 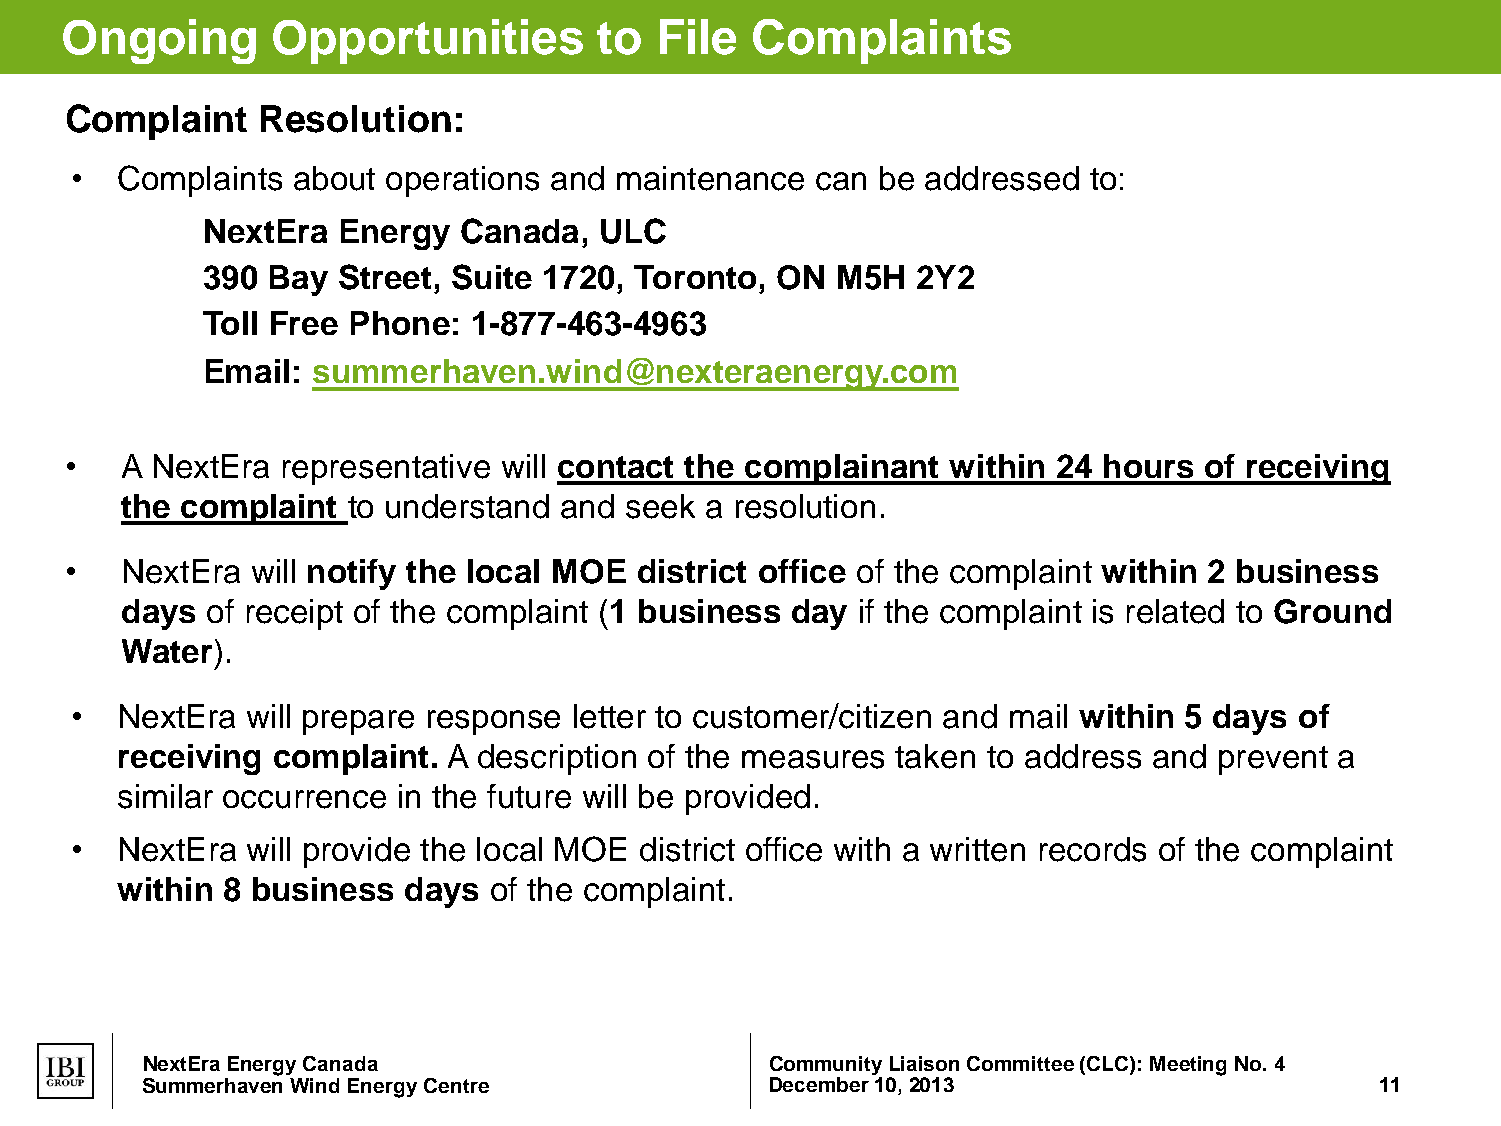 What do you see at coordinates (660, 506) in the screenshot?
I see `seek` at bounding box center [660, 506].
